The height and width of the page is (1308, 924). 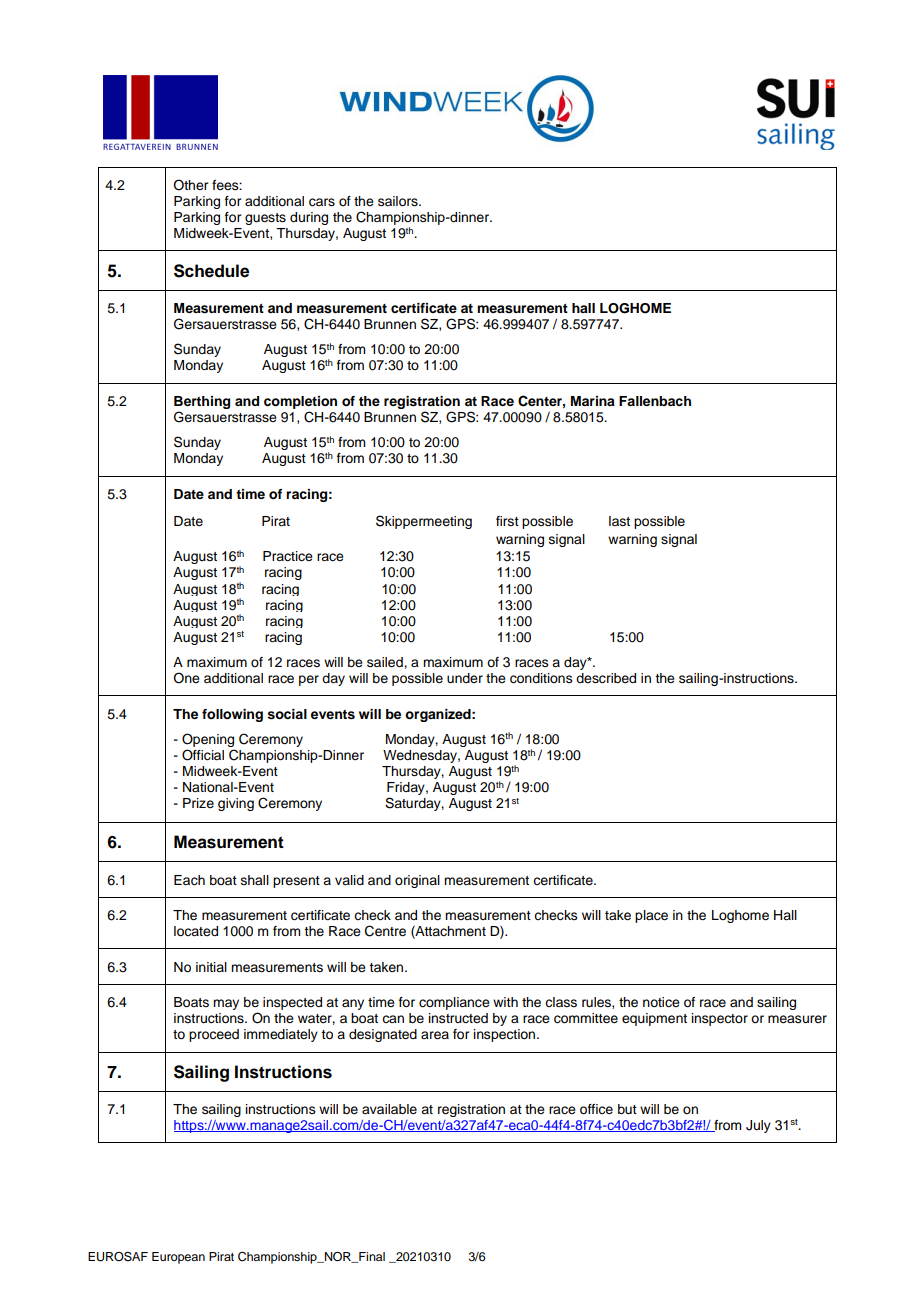 I want to click on following, so click(x=232, y=715).
